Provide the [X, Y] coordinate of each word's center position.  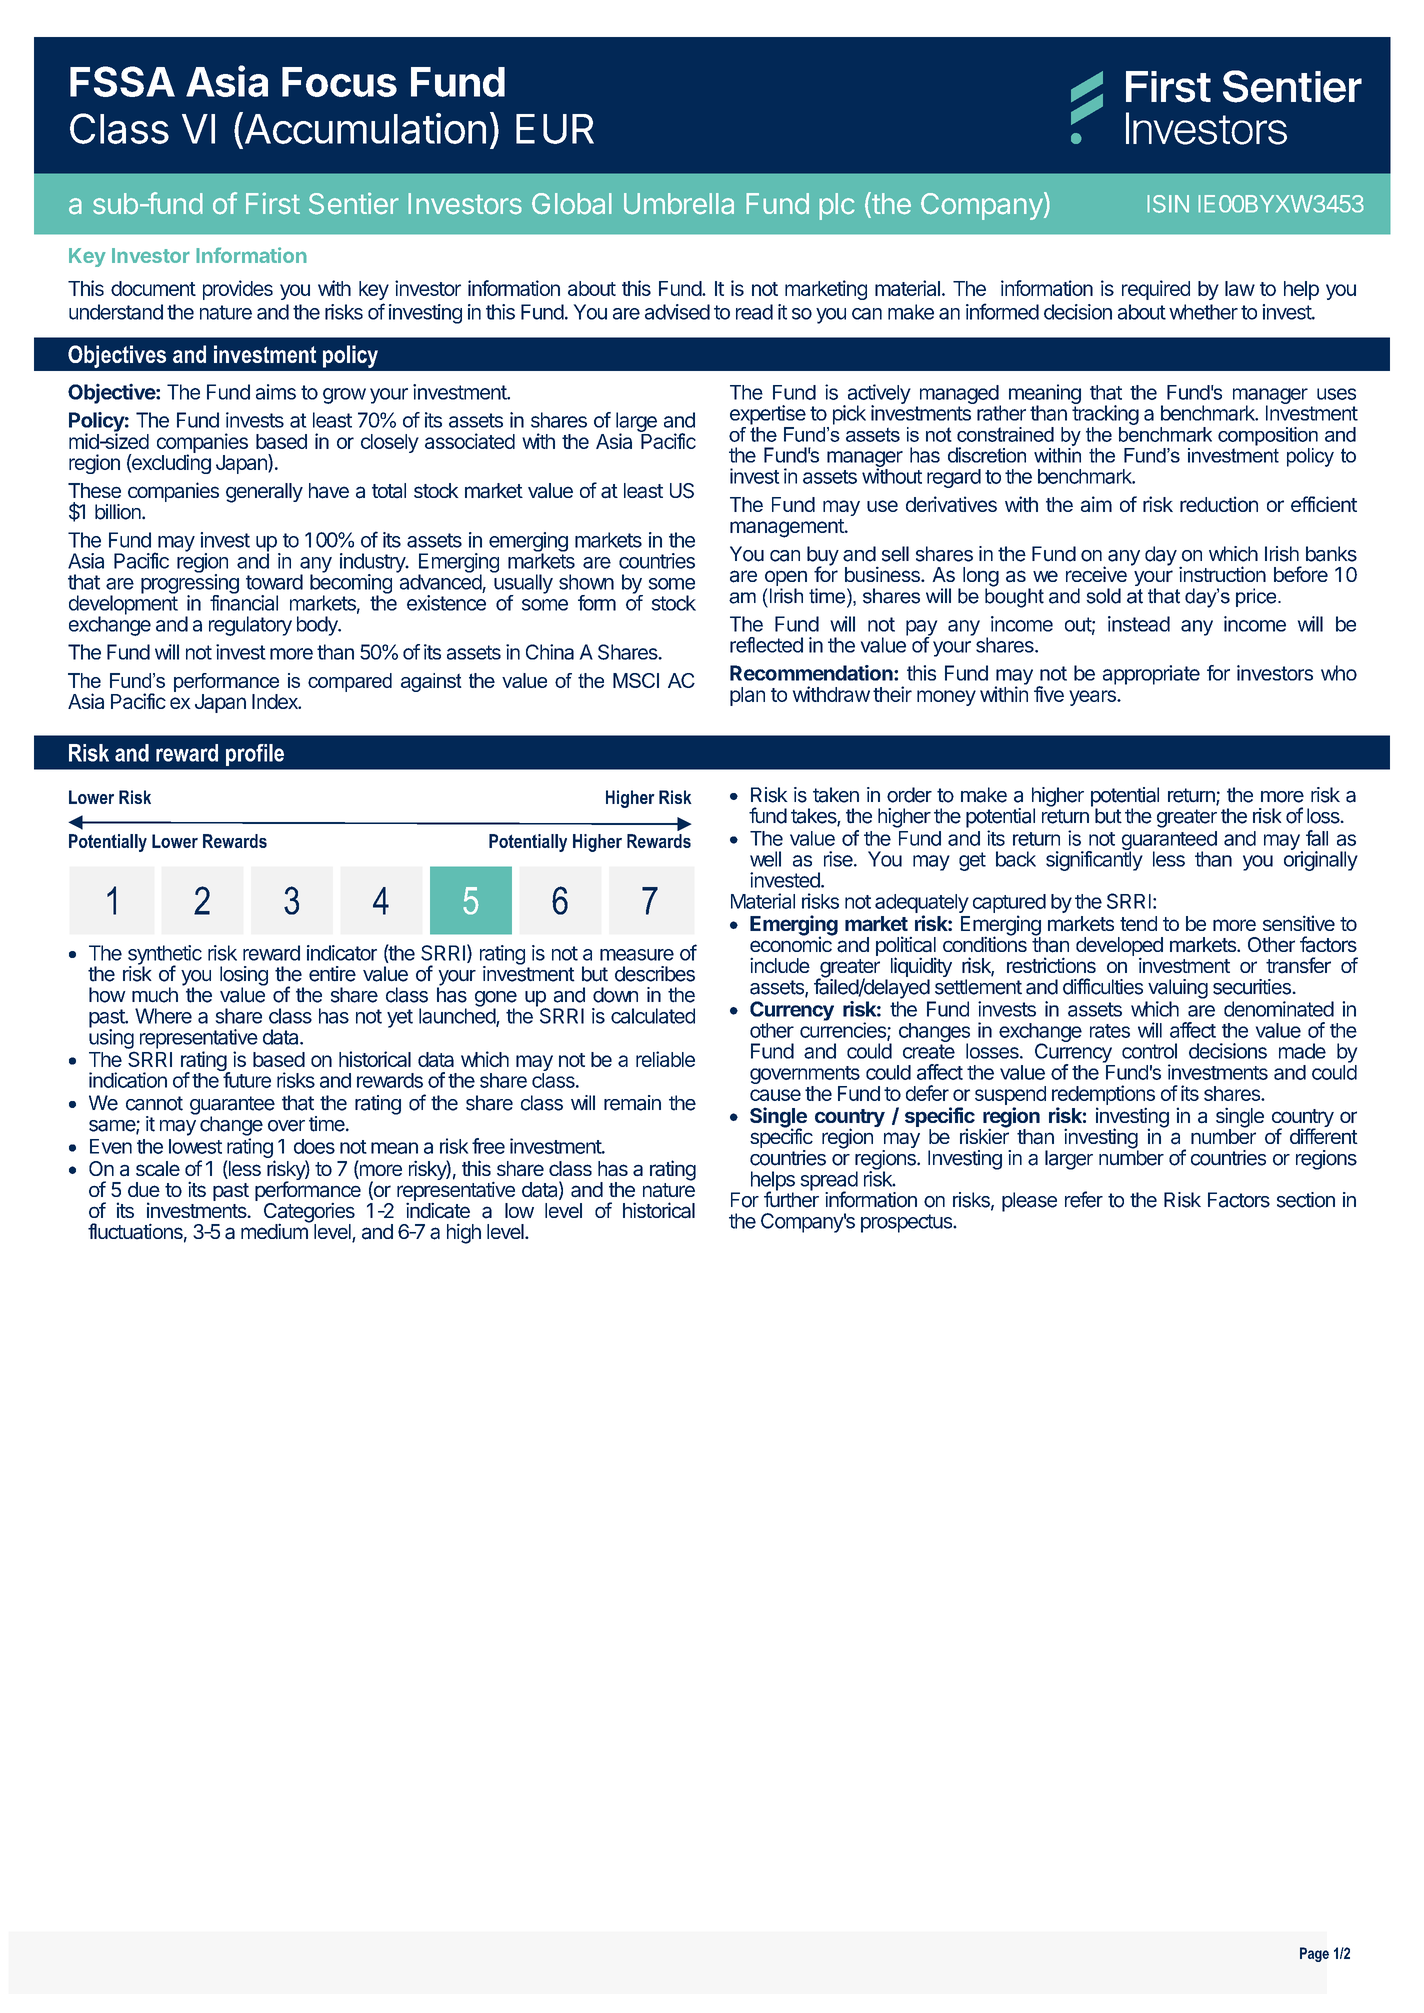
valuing [1178, 989]
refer [1084, 1199]
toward [274, 582]
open [786, 579]
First [273, 203]
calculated [653, 1016]
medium [275, 1230]
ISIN [1168, 204]
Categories [309, 1213]
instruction [1222, 574]
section [1306, 1200]
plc [837, 206]
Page [1314, 1954]
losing [244, 977]
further [791, 1199]
